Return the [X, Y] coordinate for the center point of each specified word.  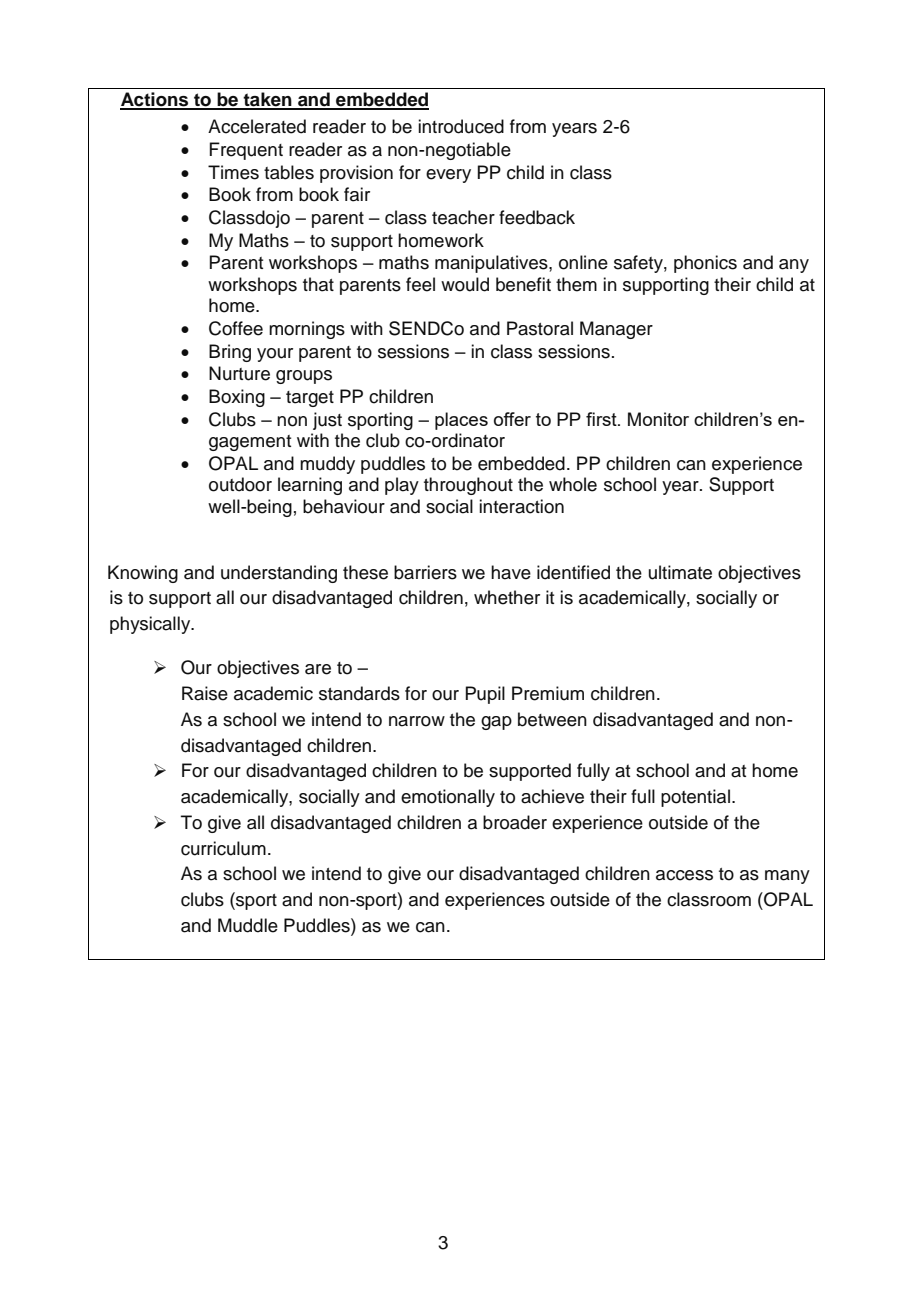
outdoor [240, 484]
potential [695, 798]
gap [496, 723]
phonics [705, 264]
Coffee [236, 328]
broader [515, 822]
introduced [461, 126]
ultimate [680, 572]
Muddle [248, 925]
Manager [616, 330]
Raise [205, 693]
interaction [521, 506]
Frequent [246, 151]
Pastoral [540, 328]
